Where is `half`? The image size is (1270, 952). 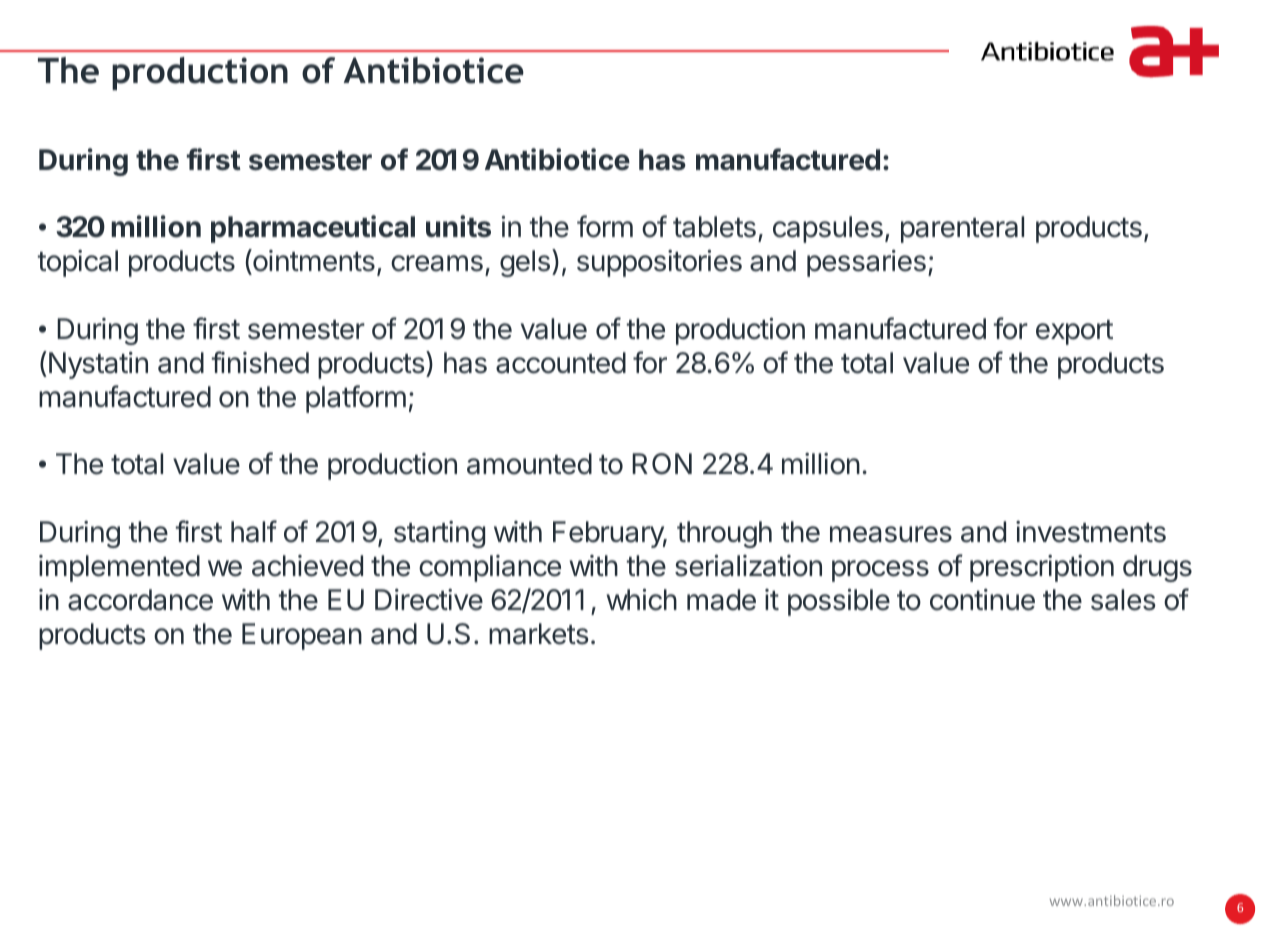 half is located at coordinates (254, 531).
